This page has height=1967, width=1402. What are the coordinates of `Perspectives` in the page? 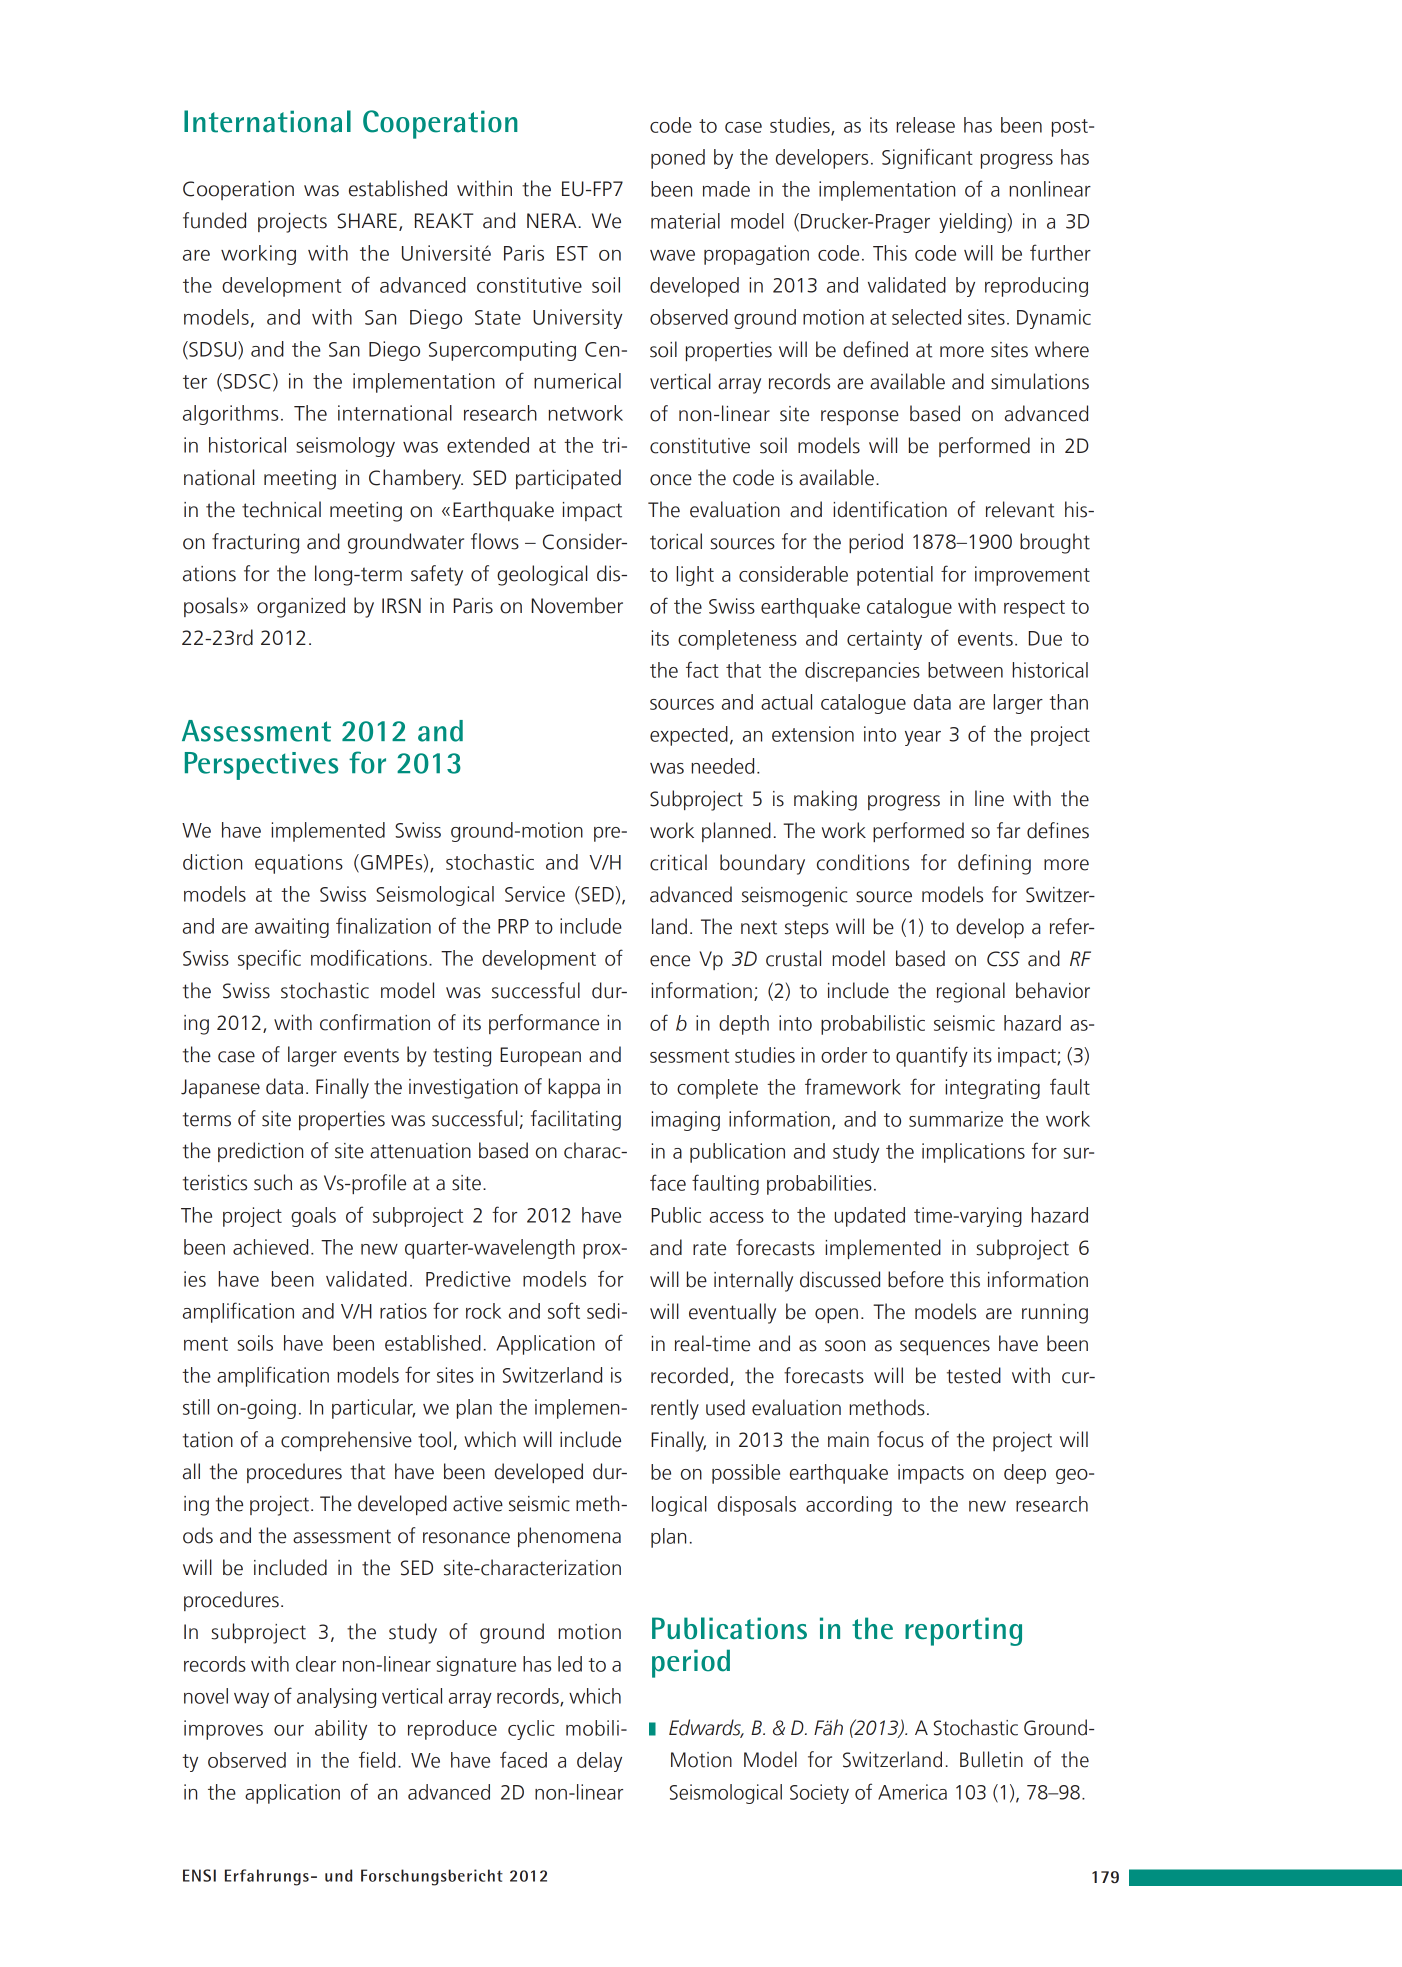 It's located at (261, 766).
